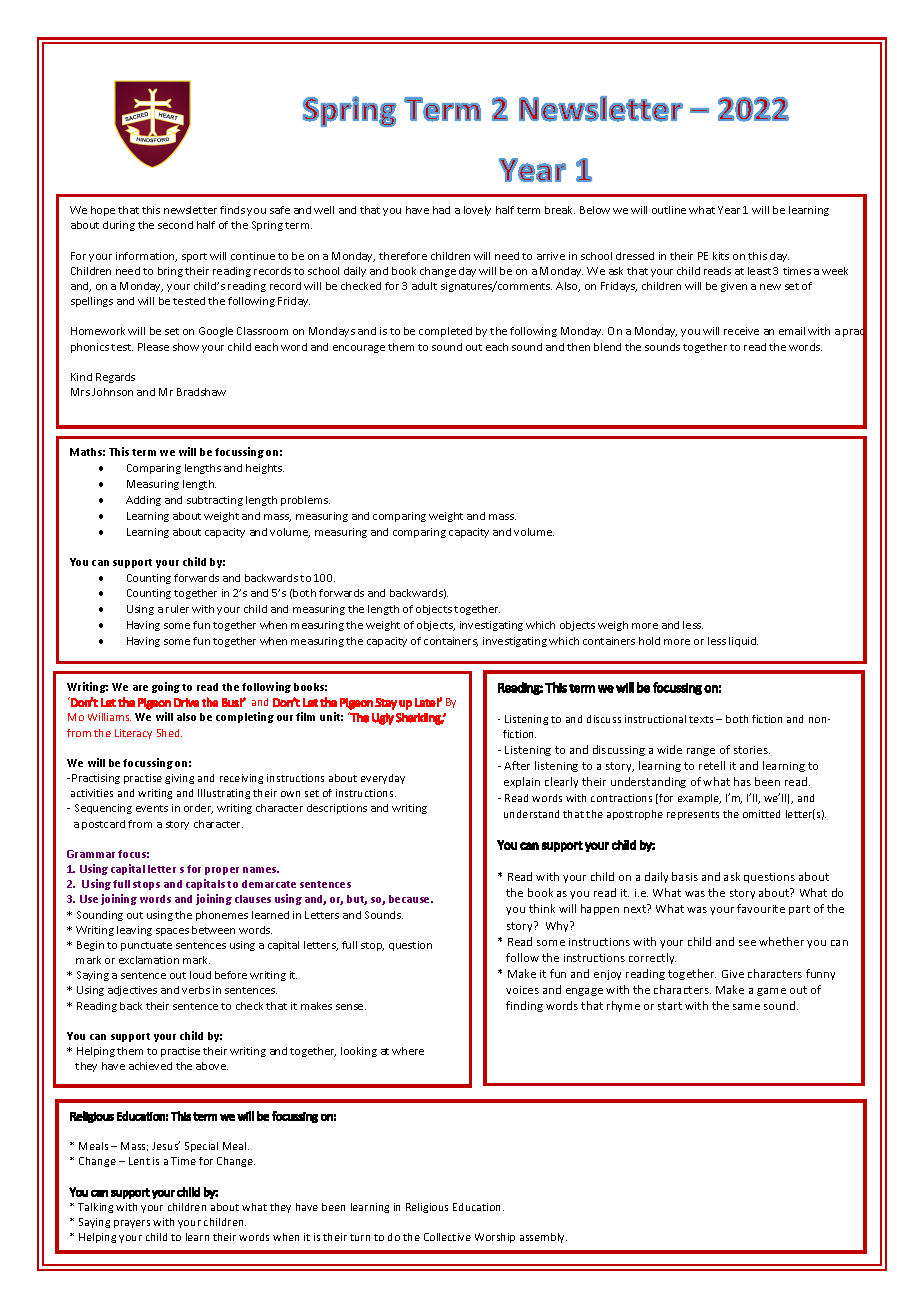 The height and width of the page is (1308, 924). What do you see at coordinates (761, 908) in the page?
I see `favourite` at bounding box center [761, 908].
